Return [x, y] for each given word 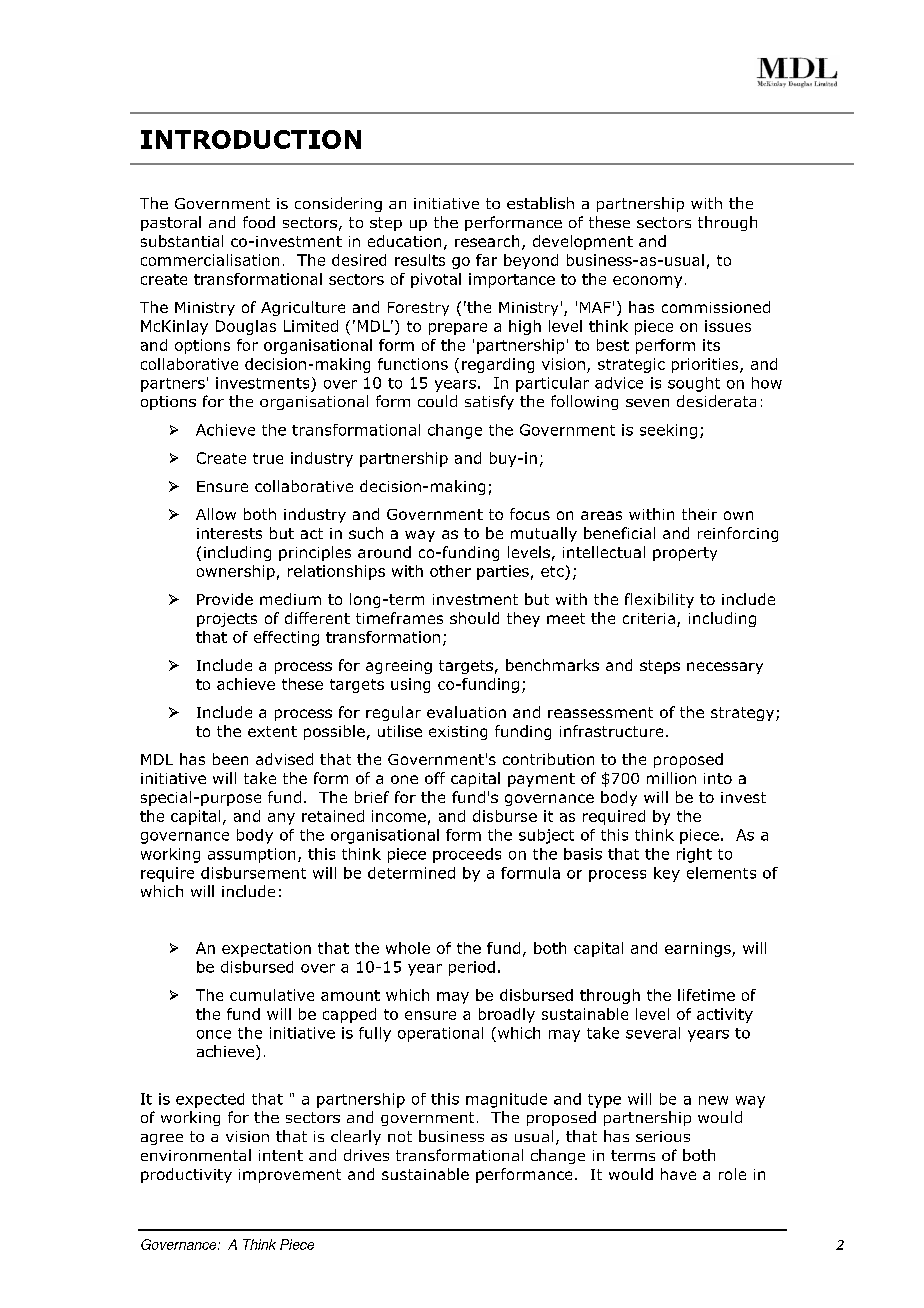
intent [281, 1155]
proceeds [467, 855]
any [281, 819]
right [694, 855]
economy [647, 282]
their [699, 514]
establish [540, 203]
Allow [216, 514]
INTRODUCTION [251, 139]
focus [530, 514]
